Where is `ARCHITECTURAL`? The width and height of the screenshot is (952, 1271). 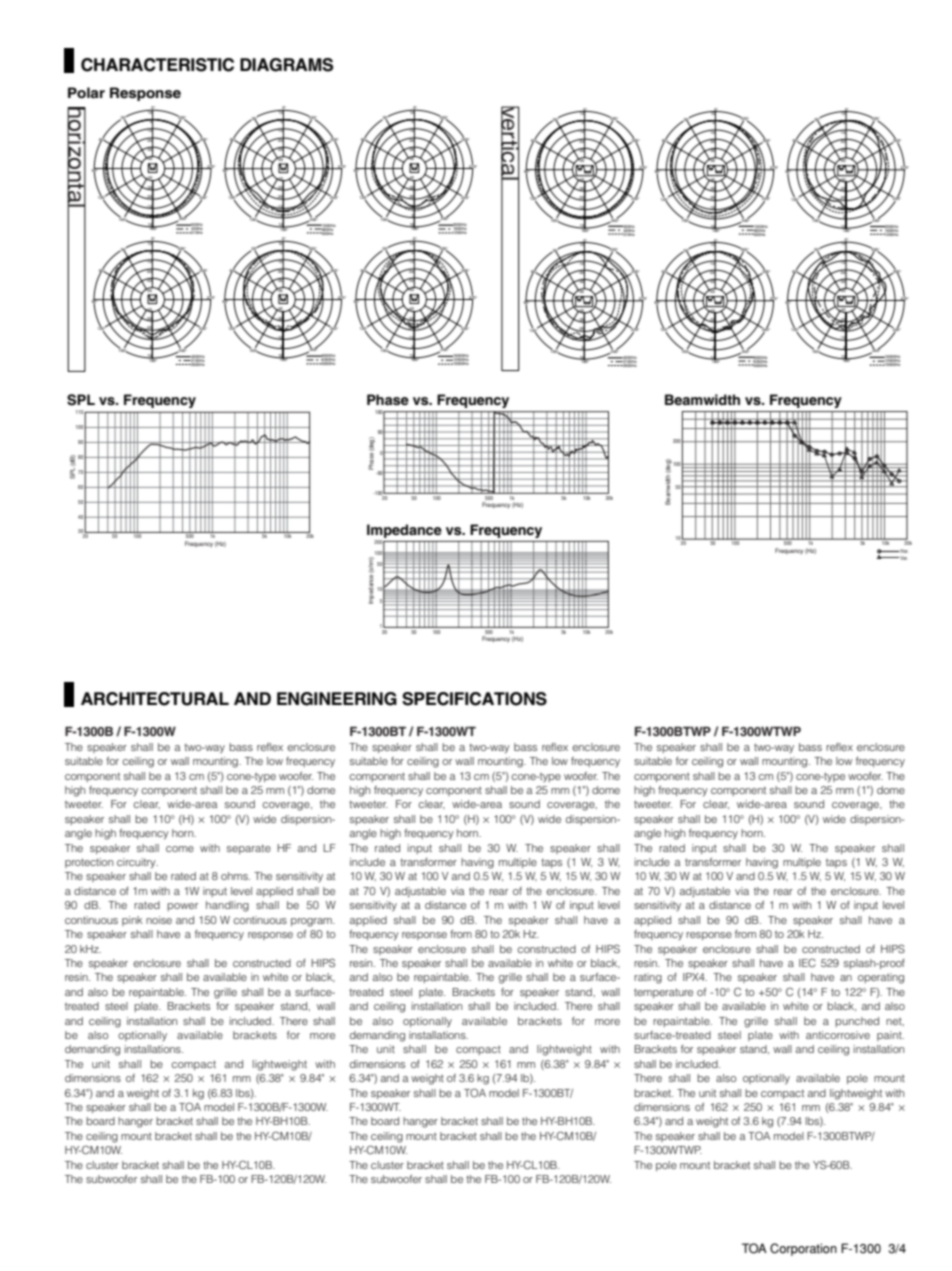
ARCHITECTURAL is located at coordinates (155, 699).
